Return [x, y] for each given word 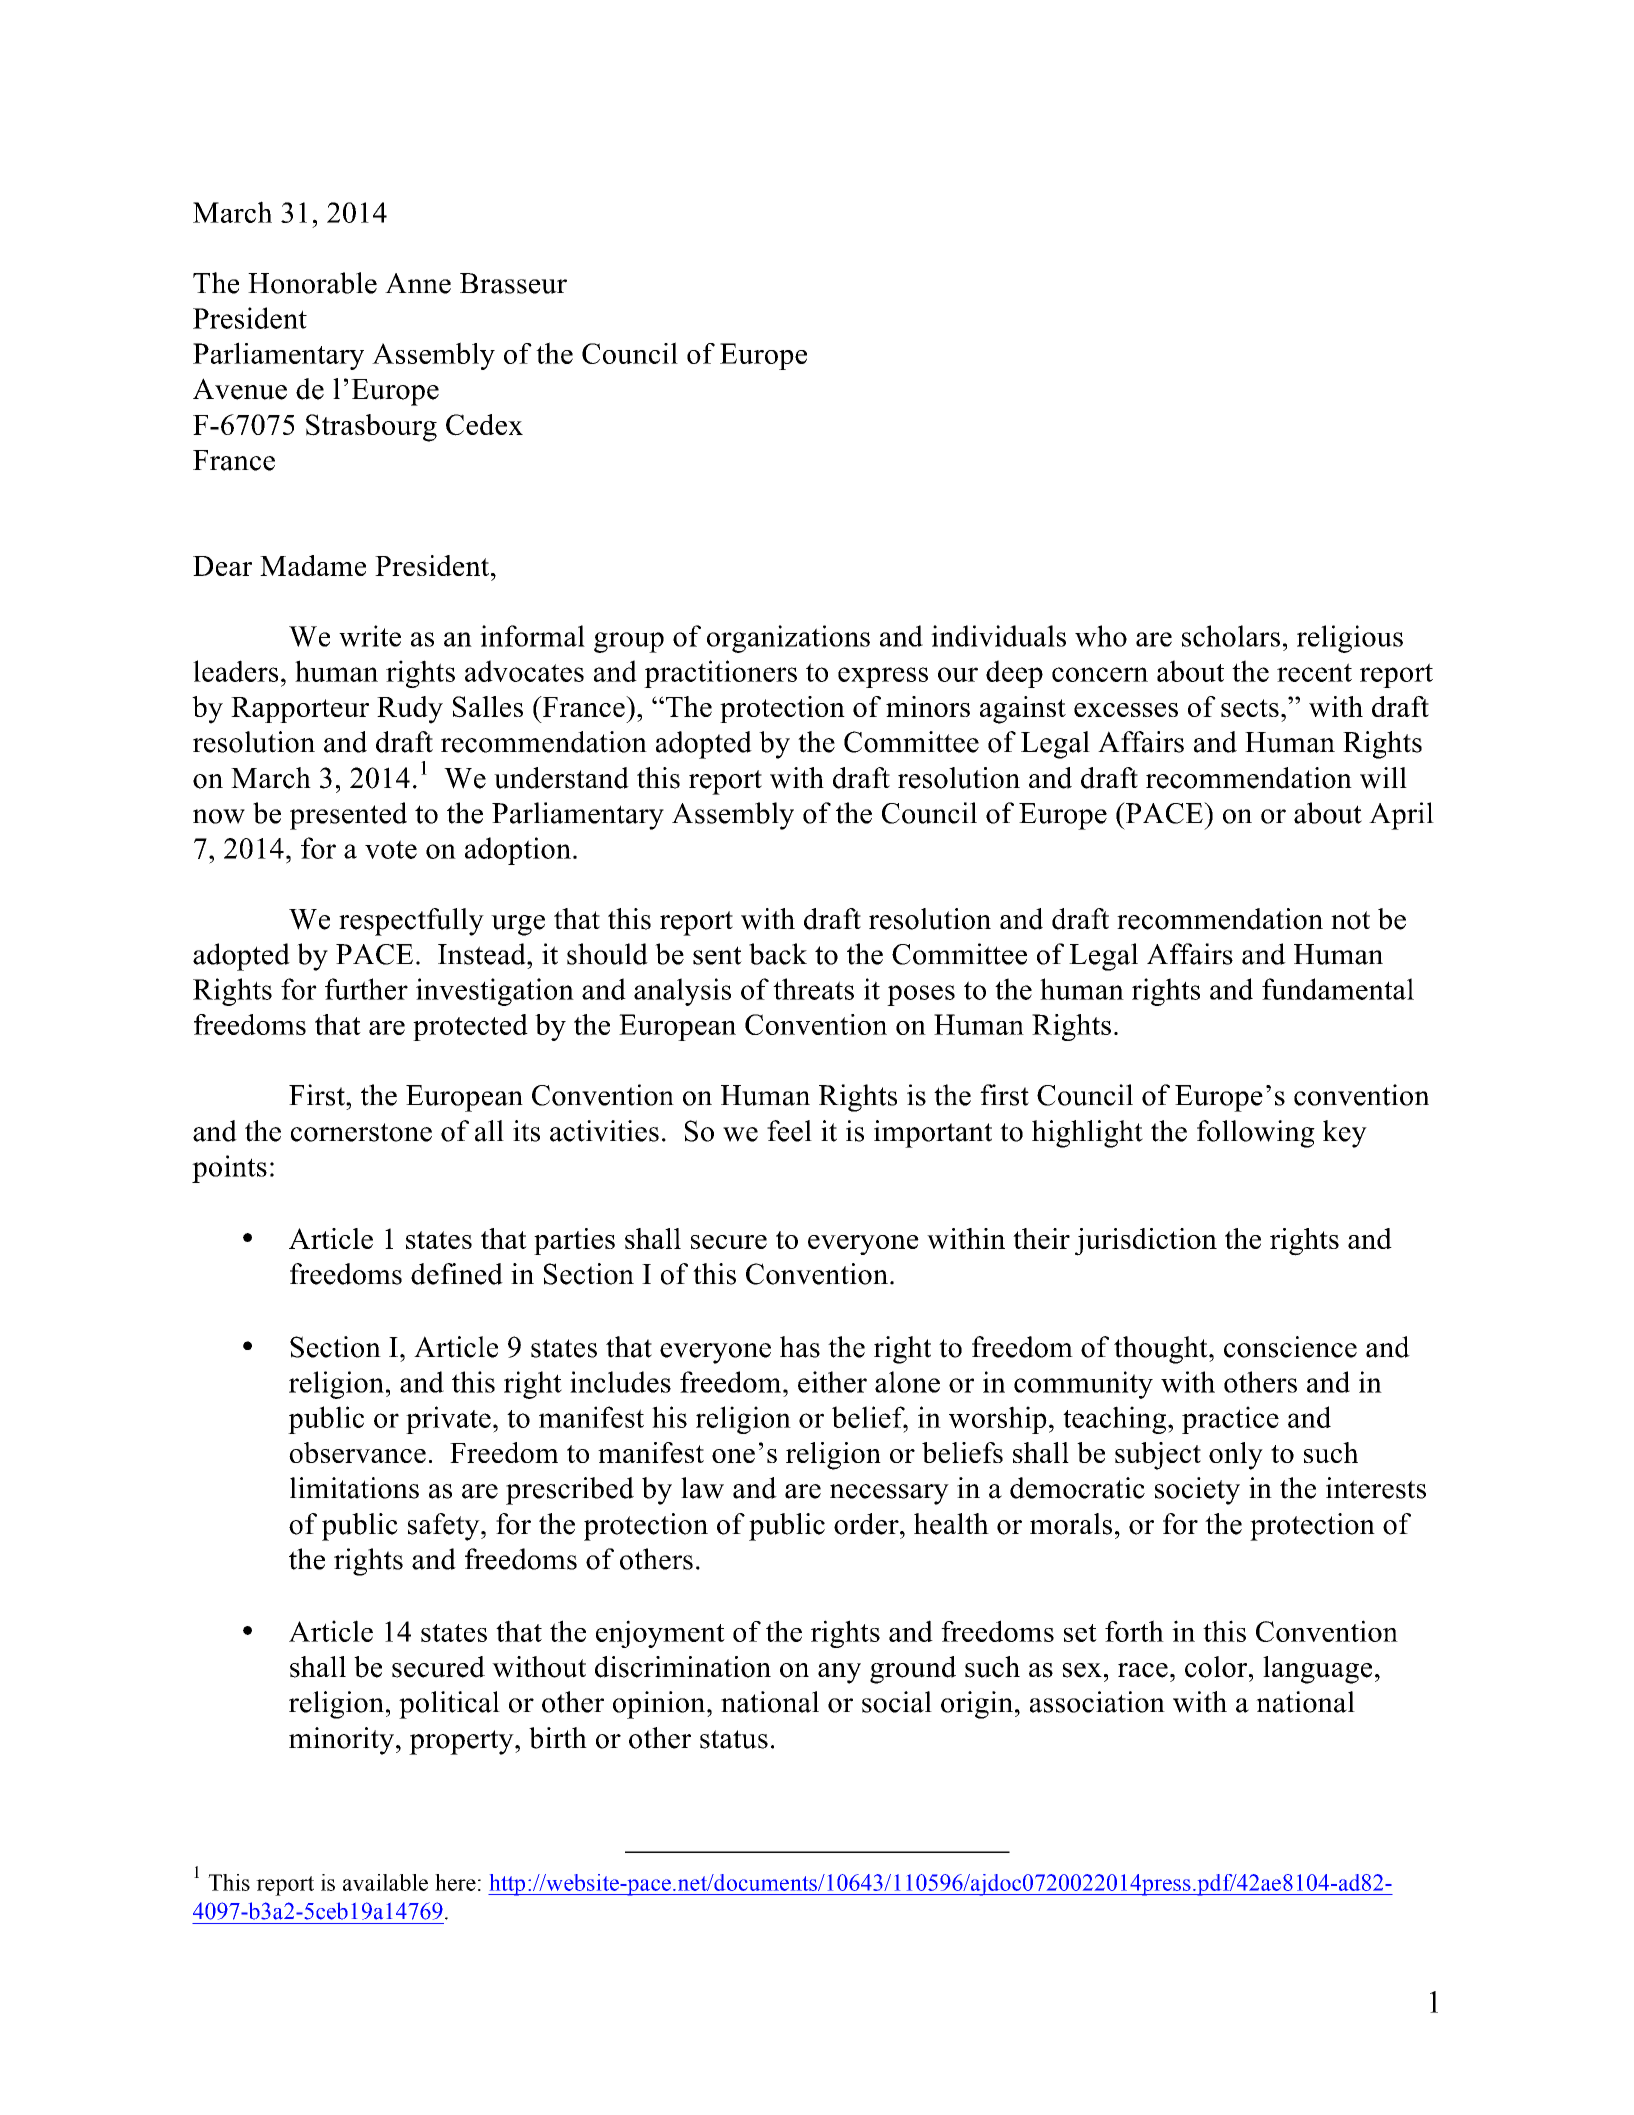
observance [357, 1452]
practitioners [720, 674]
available [385, 1882]
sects [1250, 708]
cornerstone [361, 1132]
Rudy [410, 710]
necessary [889, 1494]
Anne [418, 283]
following [1256, 1134]
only [1236, 1456]
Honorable [312, 283]
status [734, 1739]
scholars [1231, 636]
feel [789, 1131]
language [1317, 1670]
